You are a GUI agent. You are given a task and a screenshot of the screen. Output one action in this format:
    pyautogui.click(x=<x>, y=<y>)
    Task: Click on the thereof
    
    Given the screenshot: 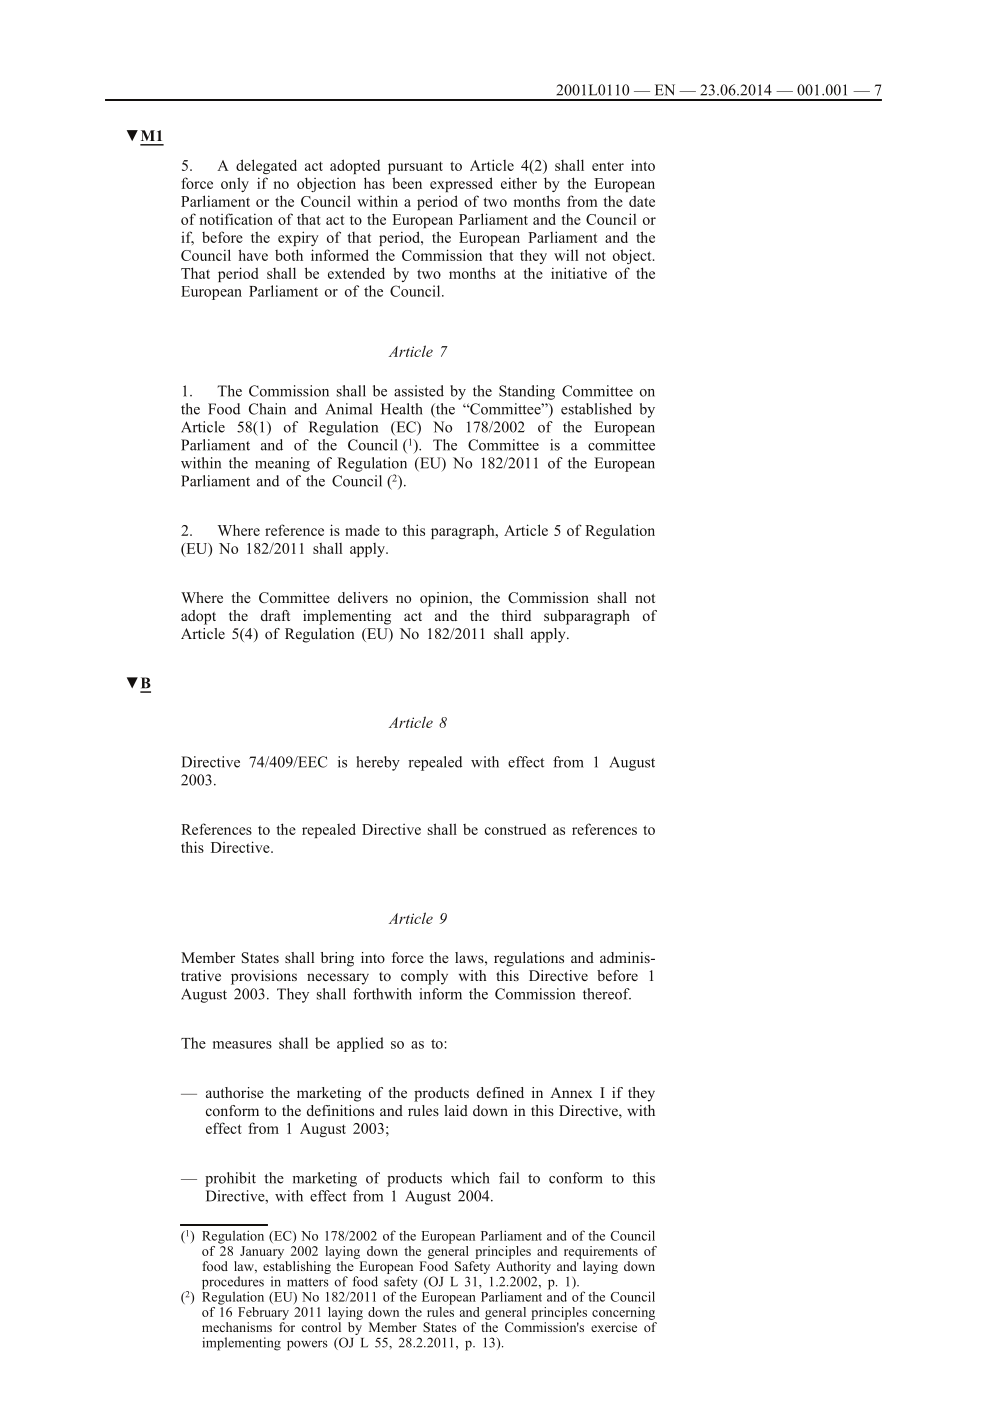 What is the action you would take?
    pyautogui.click(x=607, y=994)
